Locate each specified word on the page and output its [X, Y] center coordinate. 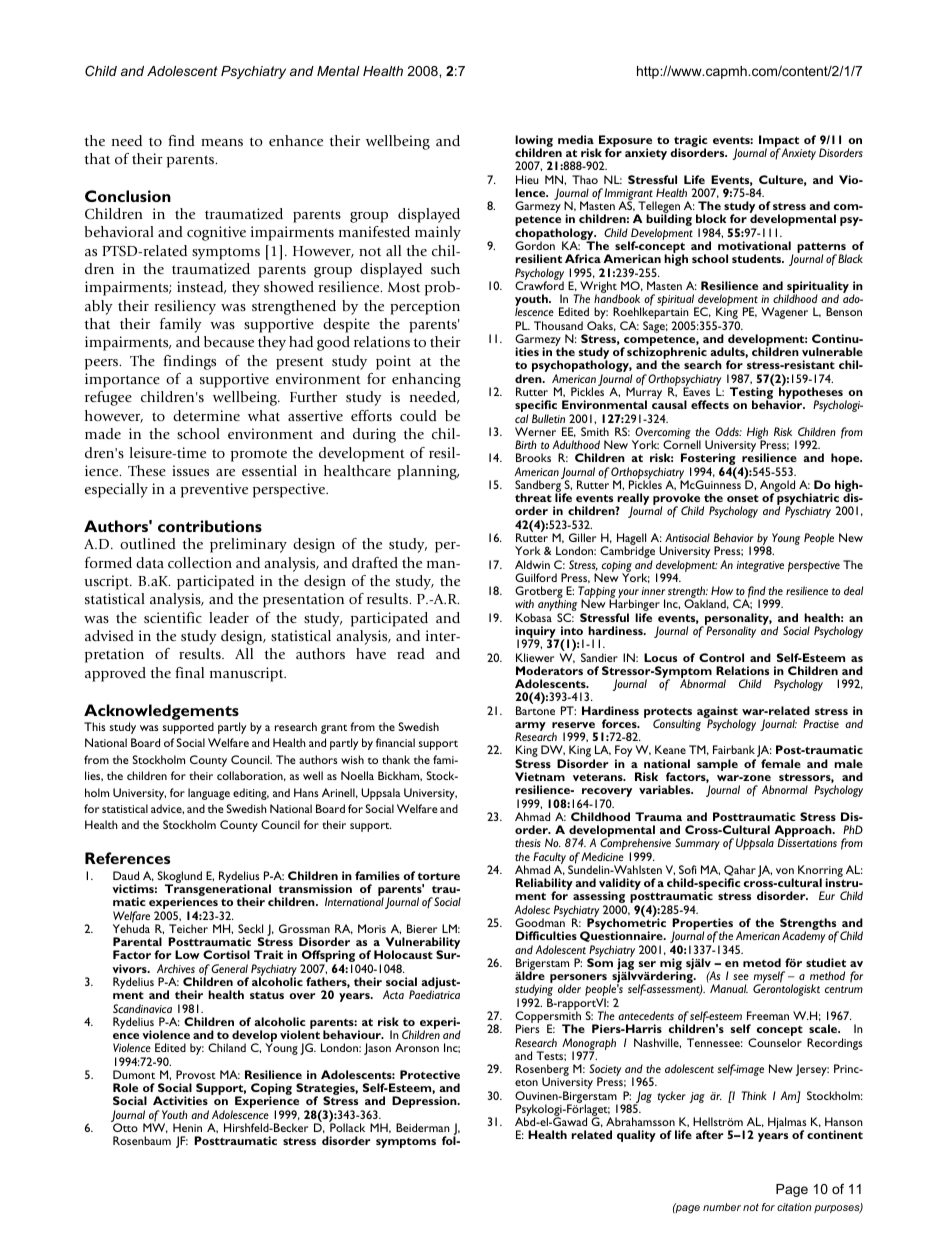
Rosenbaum [142, 1140]
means [222, 142]
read [411, 653]
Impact [780, 142]
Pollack [347, 1127]
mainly [438, 233]
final [189, 672]
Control [721, 657]
